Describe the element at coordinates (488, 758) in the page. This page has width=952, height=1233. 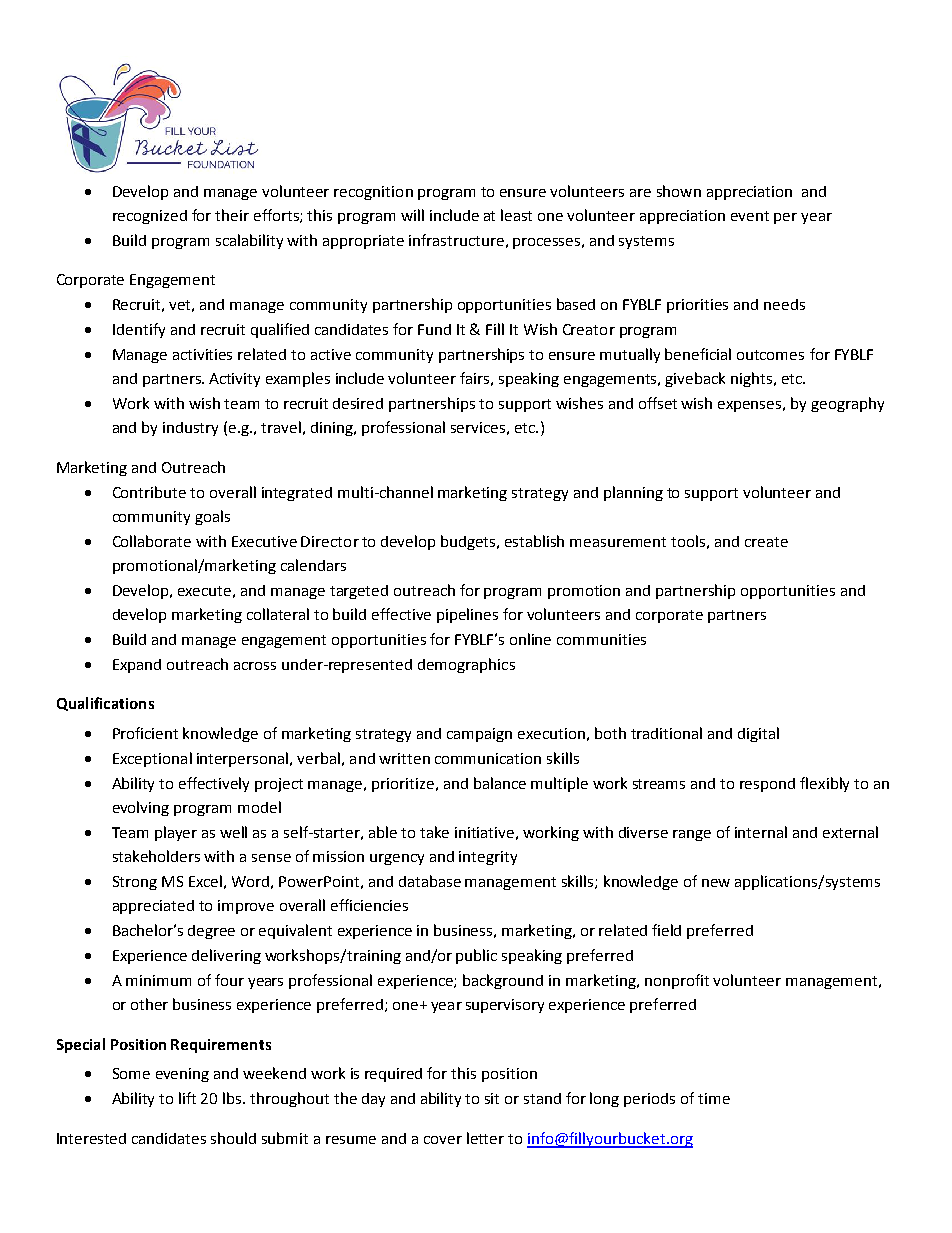
I see `communication` at that location.
